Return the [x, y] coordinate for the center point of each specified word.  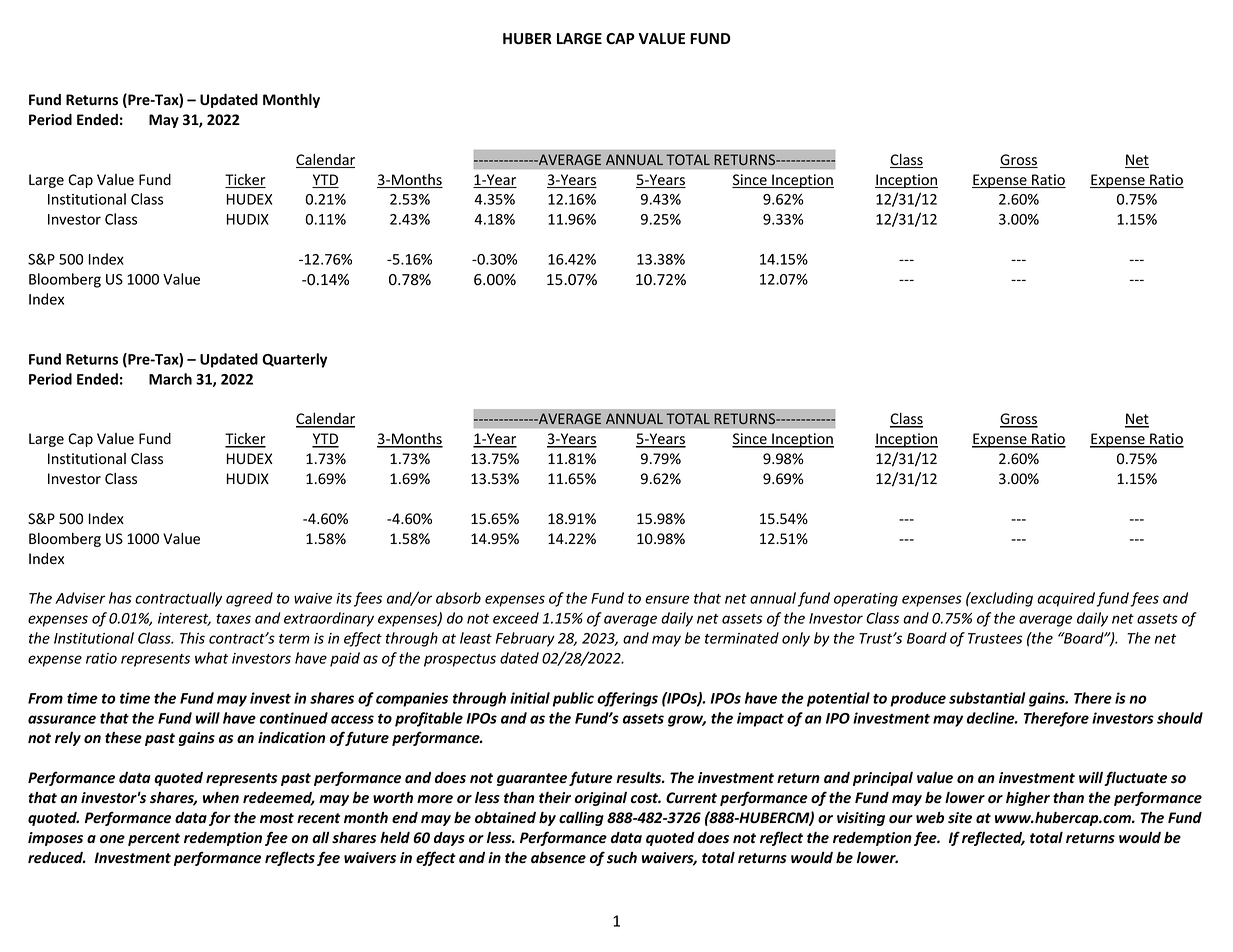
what [211, 658]
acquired [1066, 599]
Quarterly [294, 360]
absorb [458, 598]
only [796, 639]
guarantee [532, 779]
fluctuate [1135, 778]
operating [866, 600]
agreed [249, 599]
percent [154, 839]
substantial [987, 698]
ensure [667, 599]
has [120, 598]
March [170, 379]
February [525, 639]
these [123, 738]
